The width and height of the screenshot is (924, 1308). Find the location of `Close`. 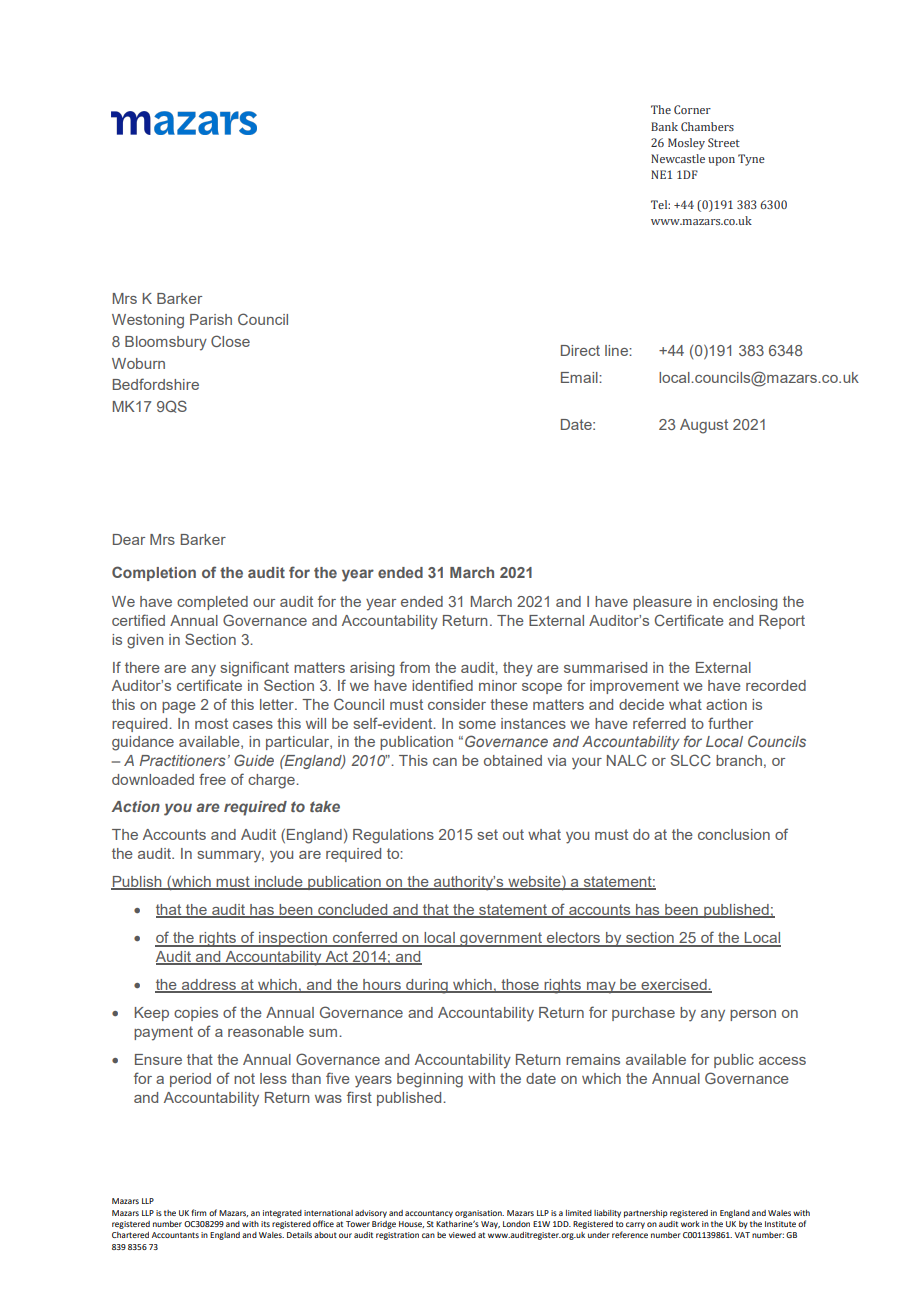

Close is located at coordinates (230, 341).
